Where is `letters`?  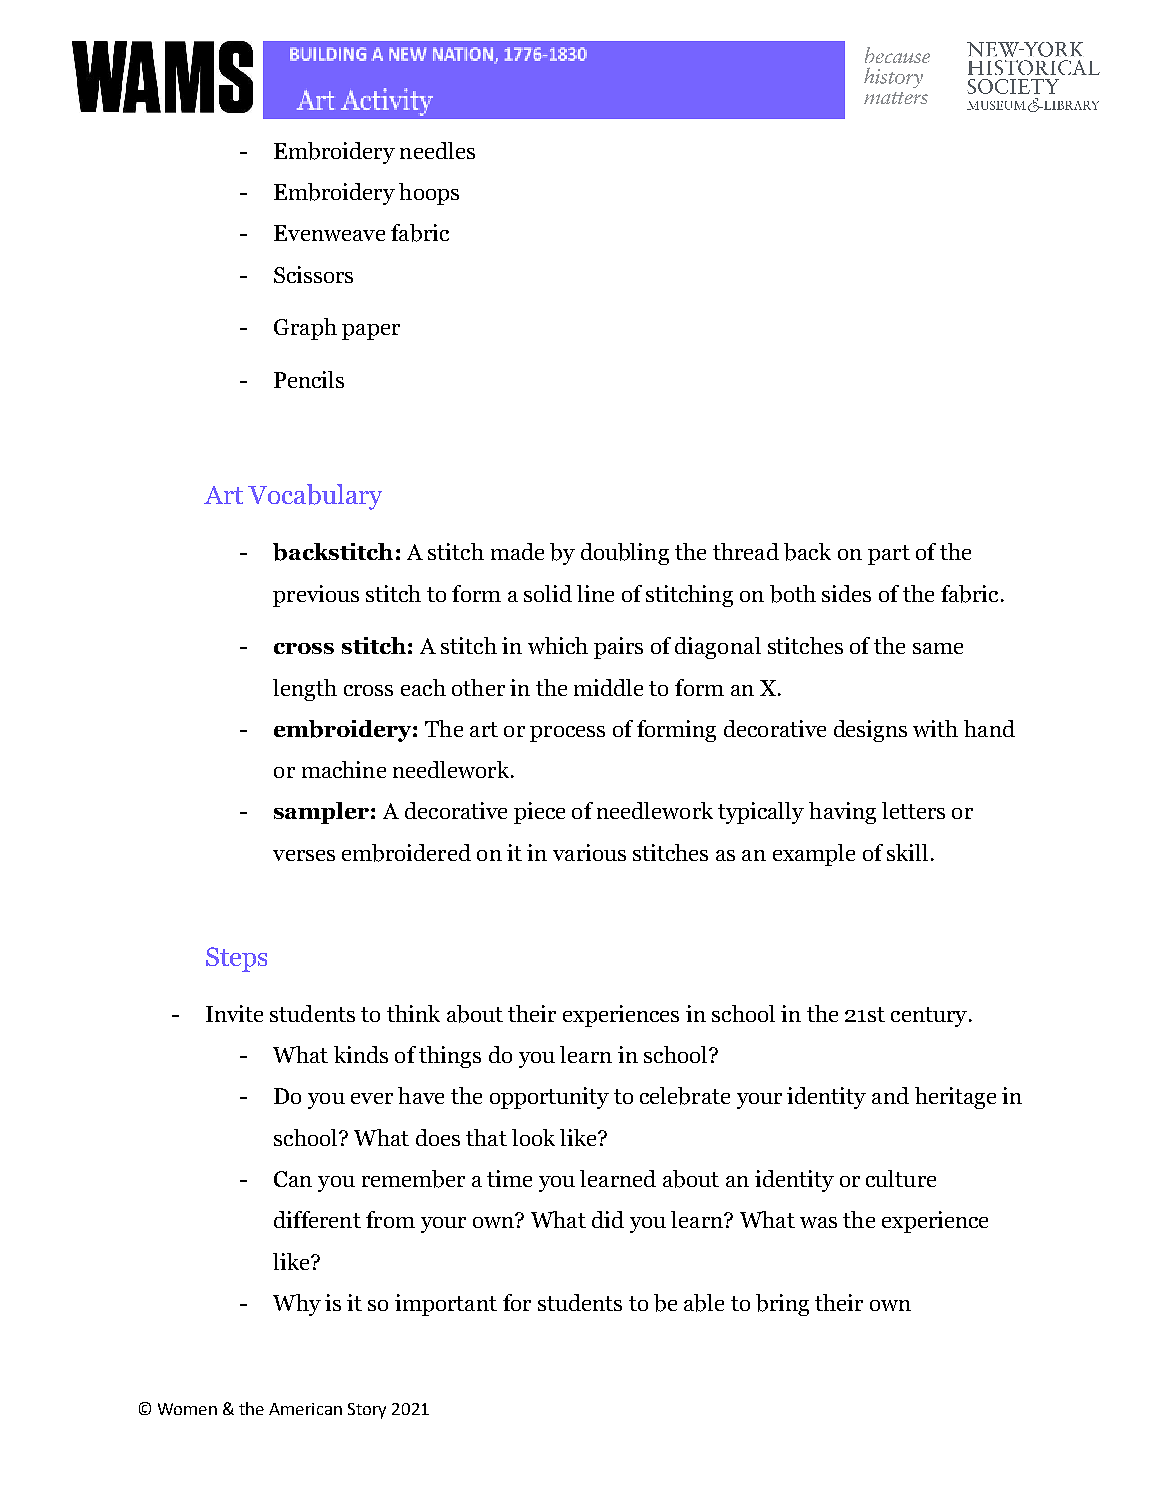 letters is located at coordinates (913, 810).
